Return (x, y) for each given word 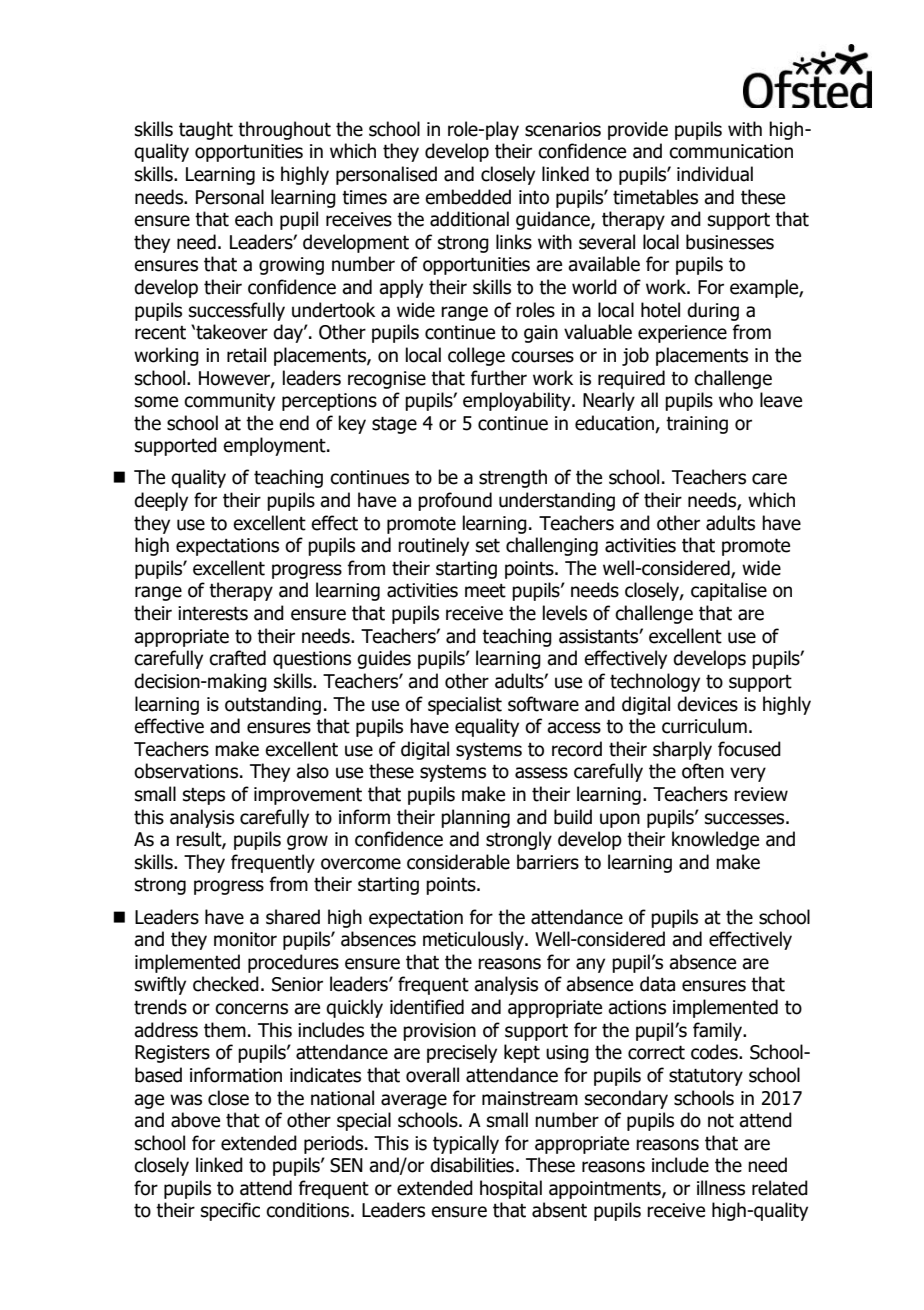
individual (715, 174)
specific (230, 1211)
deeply (161, 501)
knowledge (715, 840)
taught (206, 130)
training (697, 425)
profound (455, 501)
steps (204, 796)
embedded (468, 197)
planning (475, 818)
